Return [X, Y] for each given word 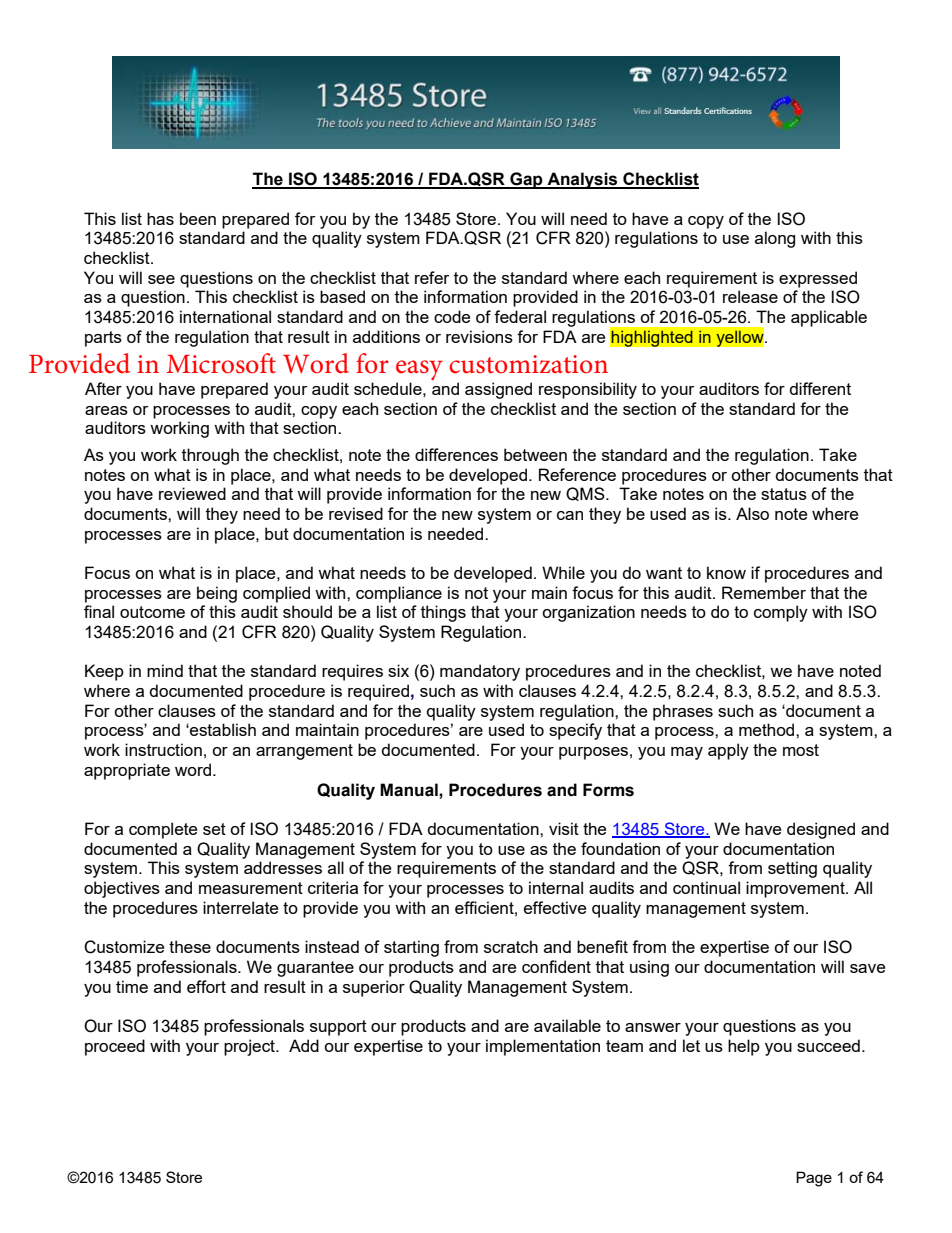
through [210, 456]
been [198, 218]
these [190, 946]
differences [456, 454]
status [784, 494]
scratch [511, 946]
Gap [526, 180]
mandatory [480, 672]
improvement [796, 889]
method [768, 729]
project [250, 1047]
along [775, 239]
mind [165, 670]
